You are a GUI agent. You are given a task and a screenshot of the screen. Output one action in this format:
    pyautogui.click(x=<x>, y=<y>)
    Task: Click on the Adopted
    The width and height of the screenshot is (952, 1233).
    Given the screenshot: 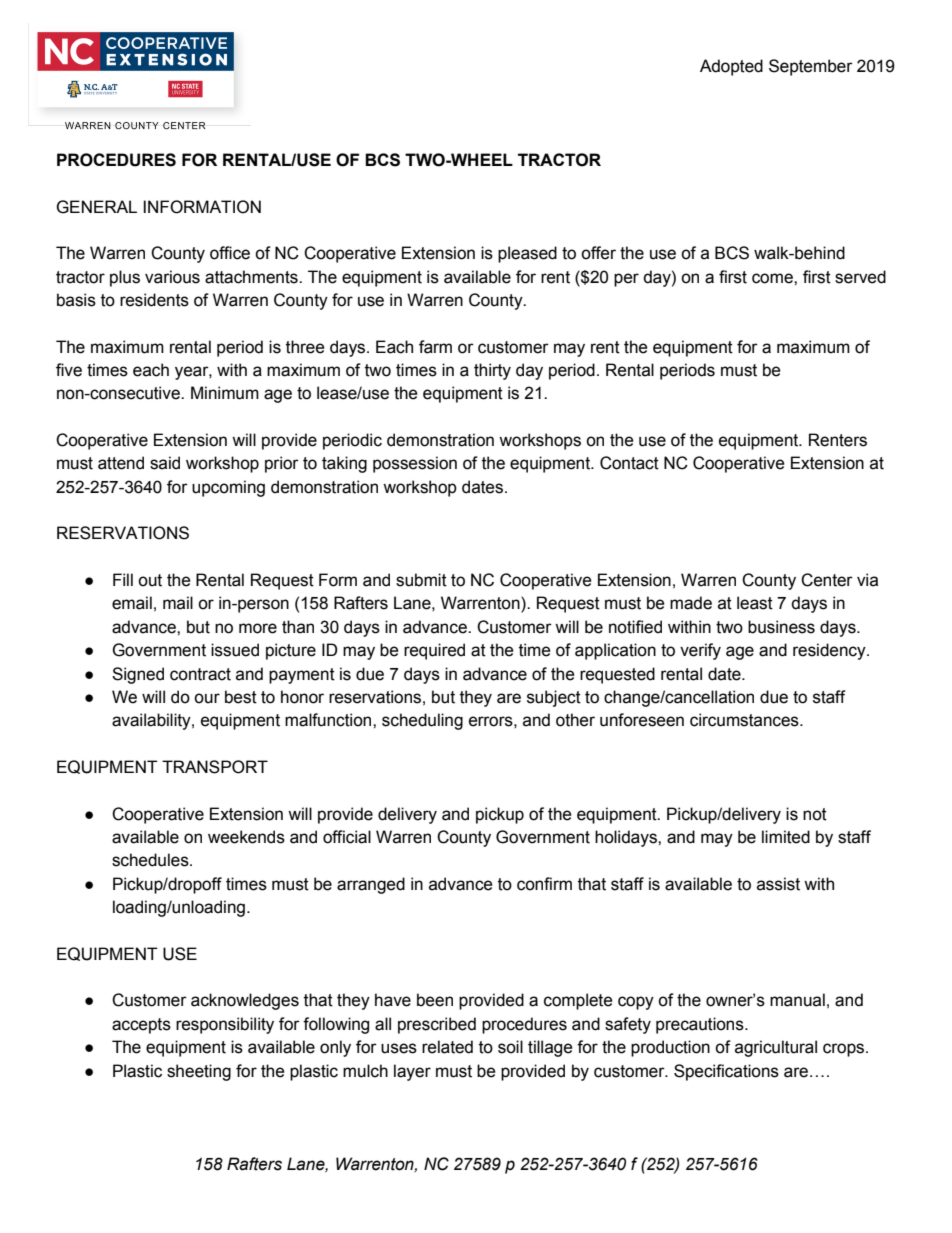 What is the action you would take?
    pyautogui.click(x=731, y=67)
